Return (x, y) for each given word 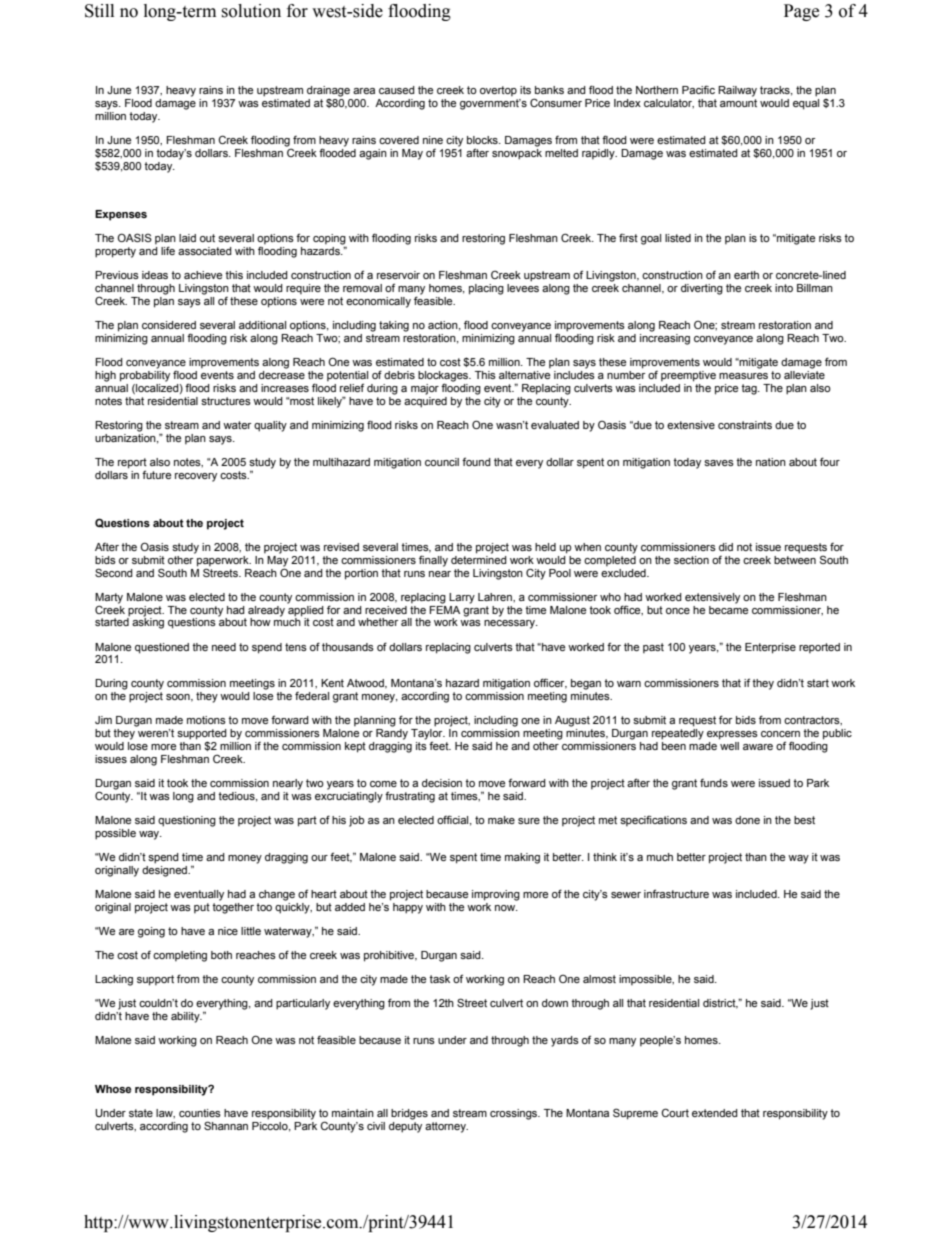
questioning (187, 821)
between (795, 558)
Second (114, 572)
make (501, 820)
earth (746, 275)
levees (523, 286)
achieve (203, 275)
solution (251, 11)
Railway (737, 91)
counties (200, 1113)
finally (433, 561)
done (747, 820)
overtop (498, 91)
